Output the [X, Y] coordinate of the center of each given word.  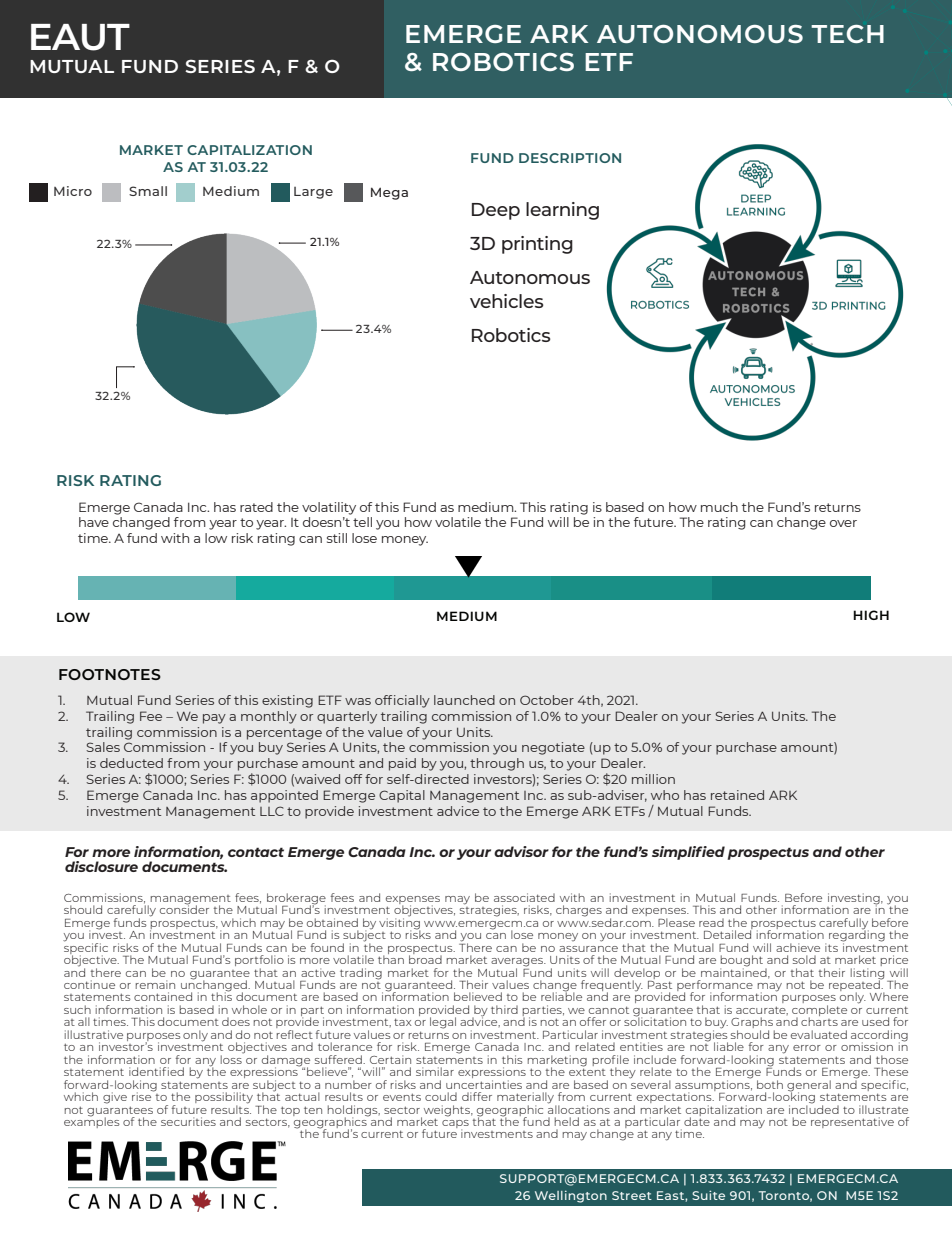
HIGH [871, 615]
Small [148, 191]
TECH [847, 34]
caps [455, 1125]
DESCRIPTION [570, 158]
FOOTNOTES [110, 674]
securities [188, 1121]
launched [464, 700]
